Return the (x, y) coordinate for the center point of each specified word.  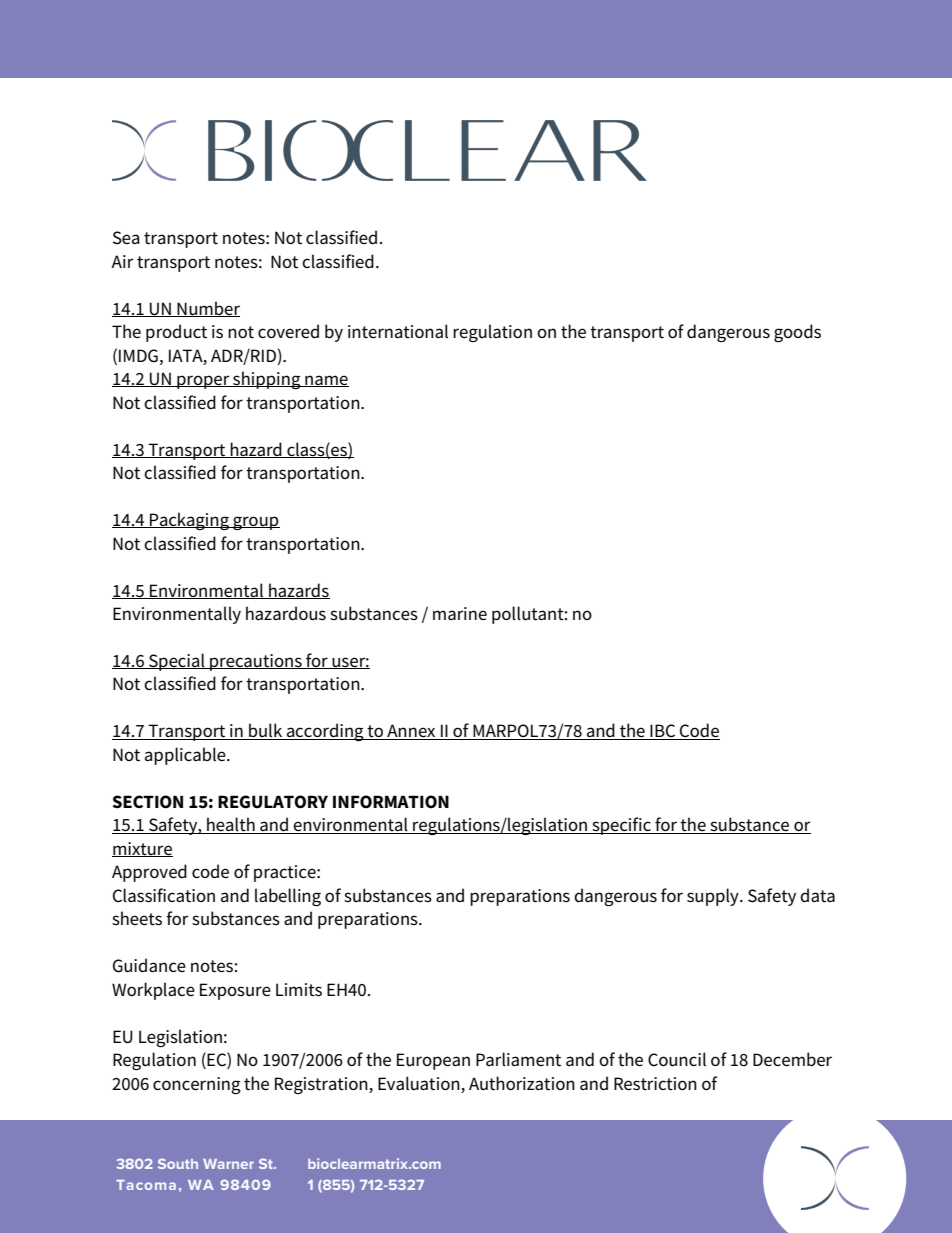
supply (714, 897)
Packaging (189, 521)
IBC (663, 732)
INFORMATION (391, 802)
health (231, 825)
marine (460, 614)
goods (797, 333)
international (398, 331)
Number (207, 309)
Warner (228, 1164)
